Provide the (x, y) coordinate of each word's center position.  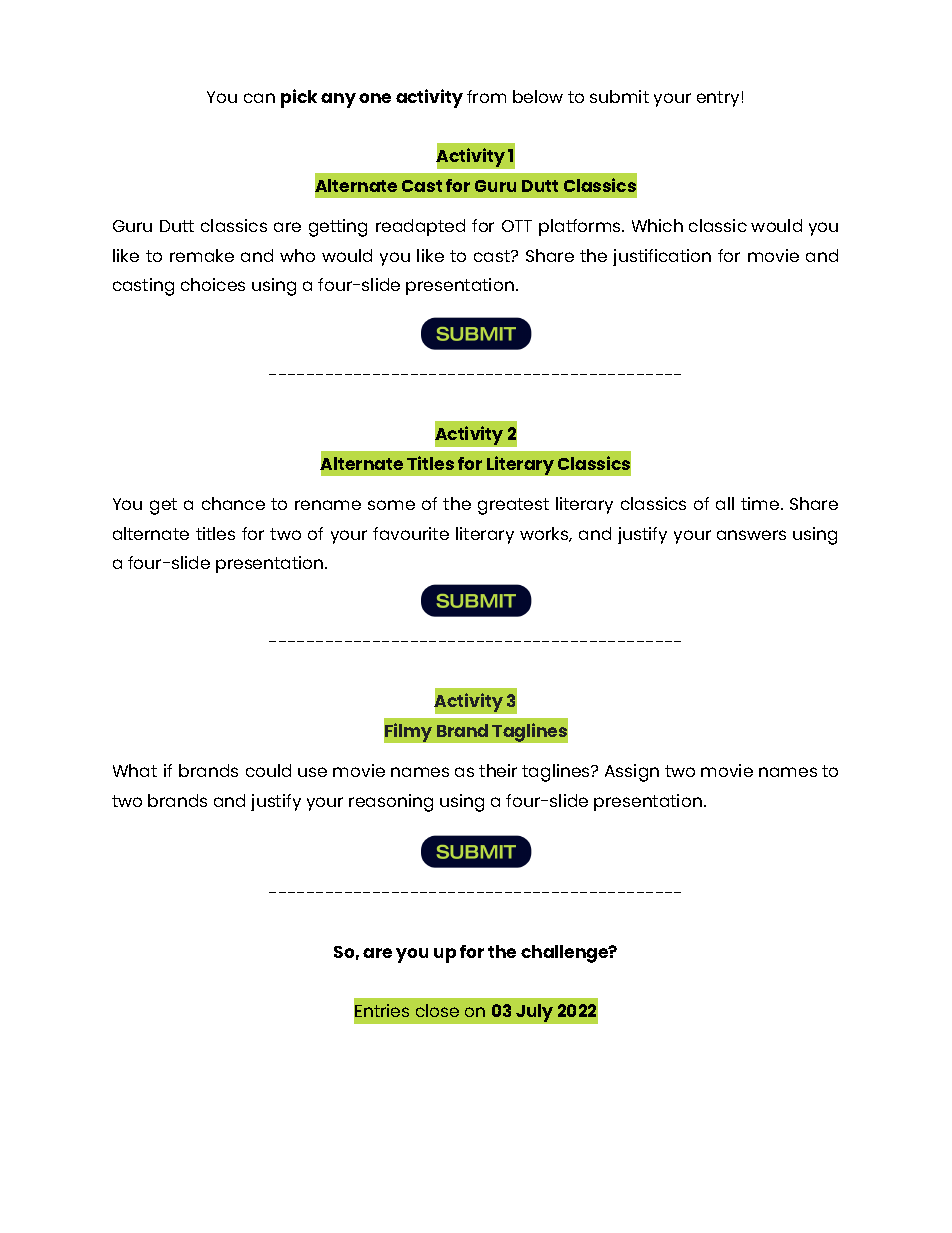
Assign (632, 773)
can (259, 98)
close (437, 1010)
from (486, 96)
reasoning (391, 803)
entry (718, 99)
